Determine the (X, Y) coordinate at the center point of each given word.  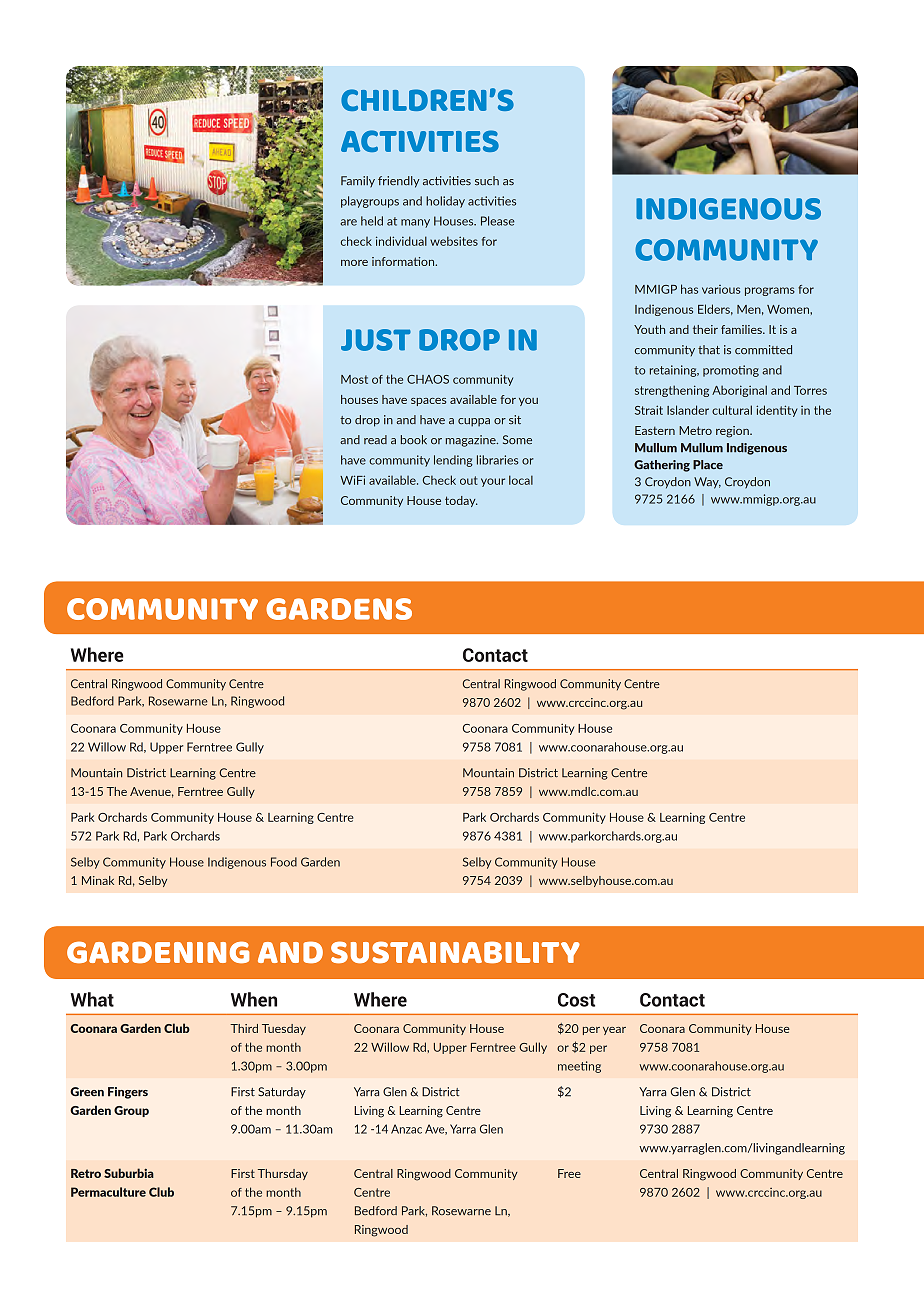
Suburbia (129, 1173)
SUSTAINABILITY (455, 952)
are (348, 222)
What (92, 999)
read (375, 439)
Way (707, 483)
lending (453, 461)
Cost (576, 1000)
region (733, 432)
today (461, 501)
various (721, 289)
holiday (445, 202)
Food (284, 862)
